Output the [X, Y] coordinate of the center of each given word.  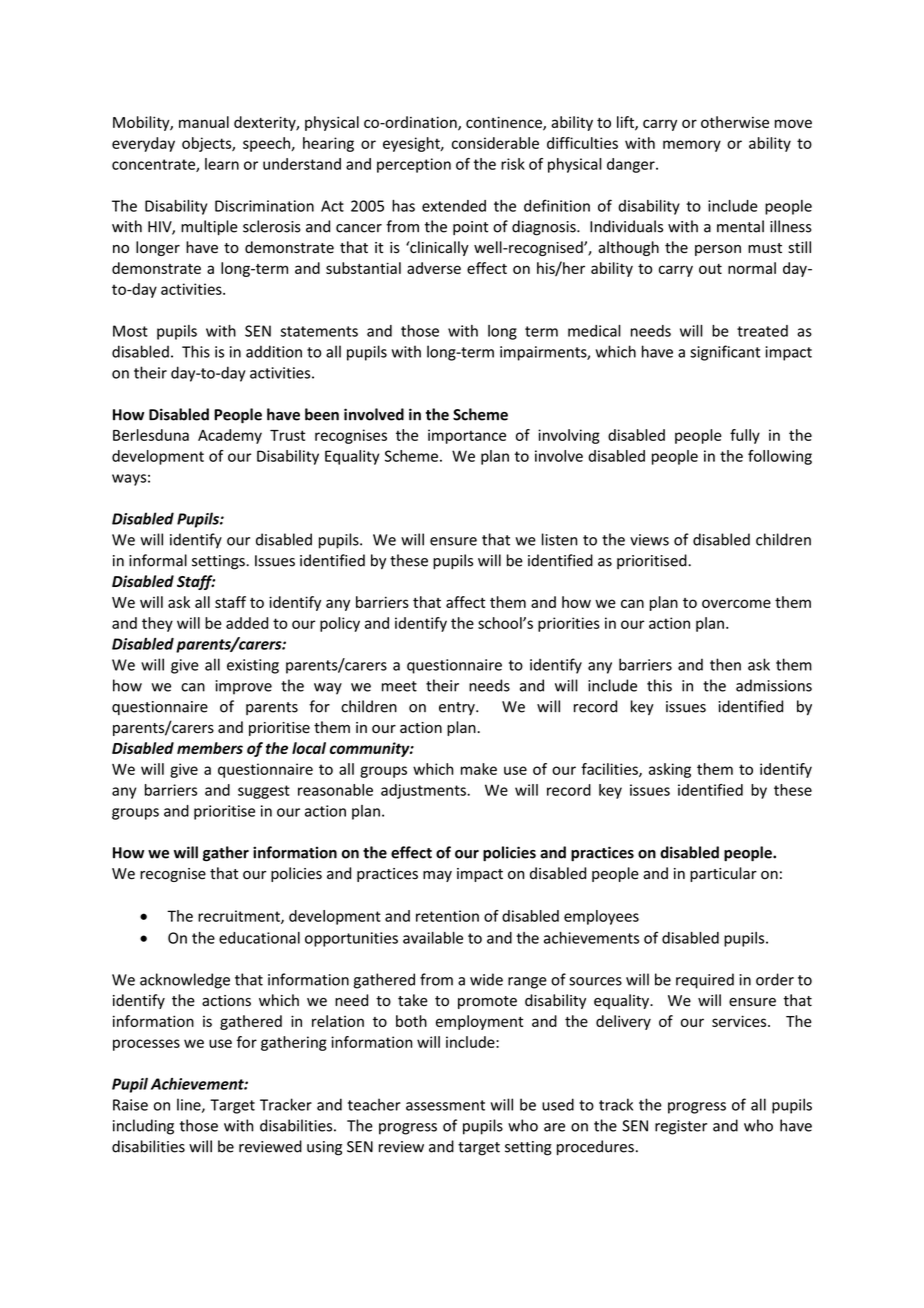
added [247, 623]
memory [692, 146]
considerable [495, 143]
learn [222, 164]
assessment [445, 1105]
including [143, 1127]
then [725, 664]
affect [465, 602]
